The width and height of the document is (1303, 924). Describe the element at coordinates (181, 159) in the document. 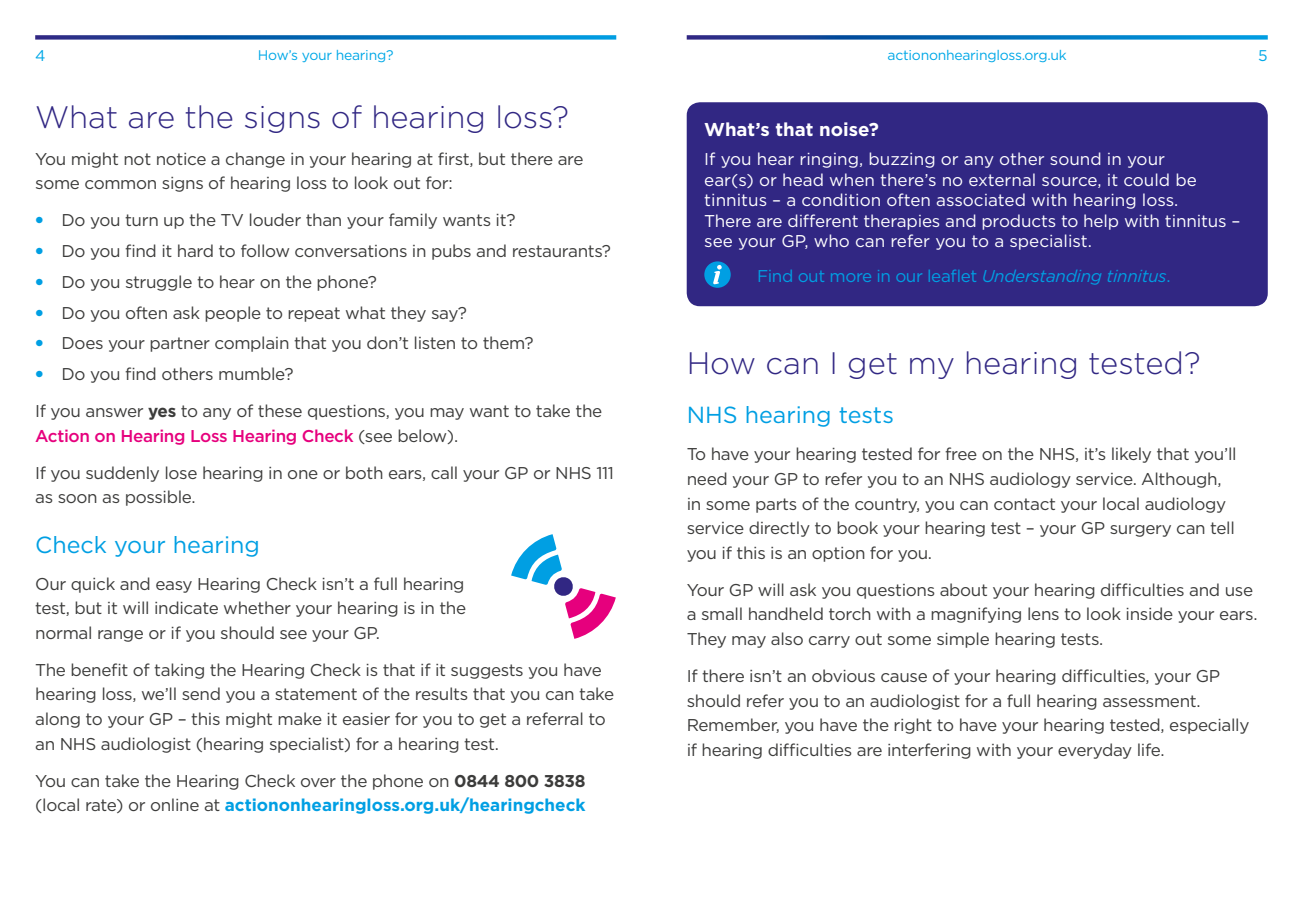

I see `notice` at that location.
